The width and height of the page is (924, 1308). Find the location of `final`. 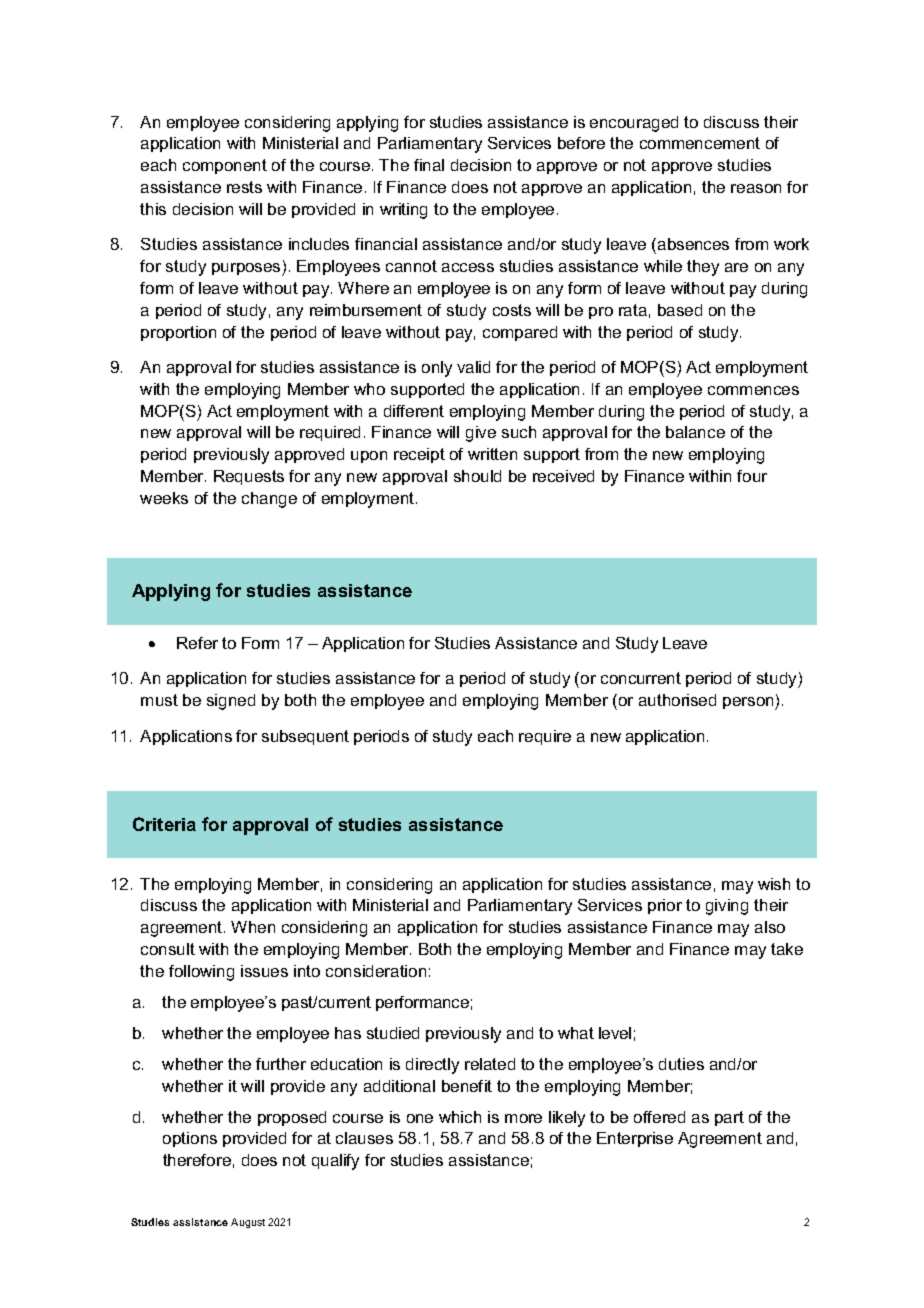

final is located at coordinates (429, 165).
